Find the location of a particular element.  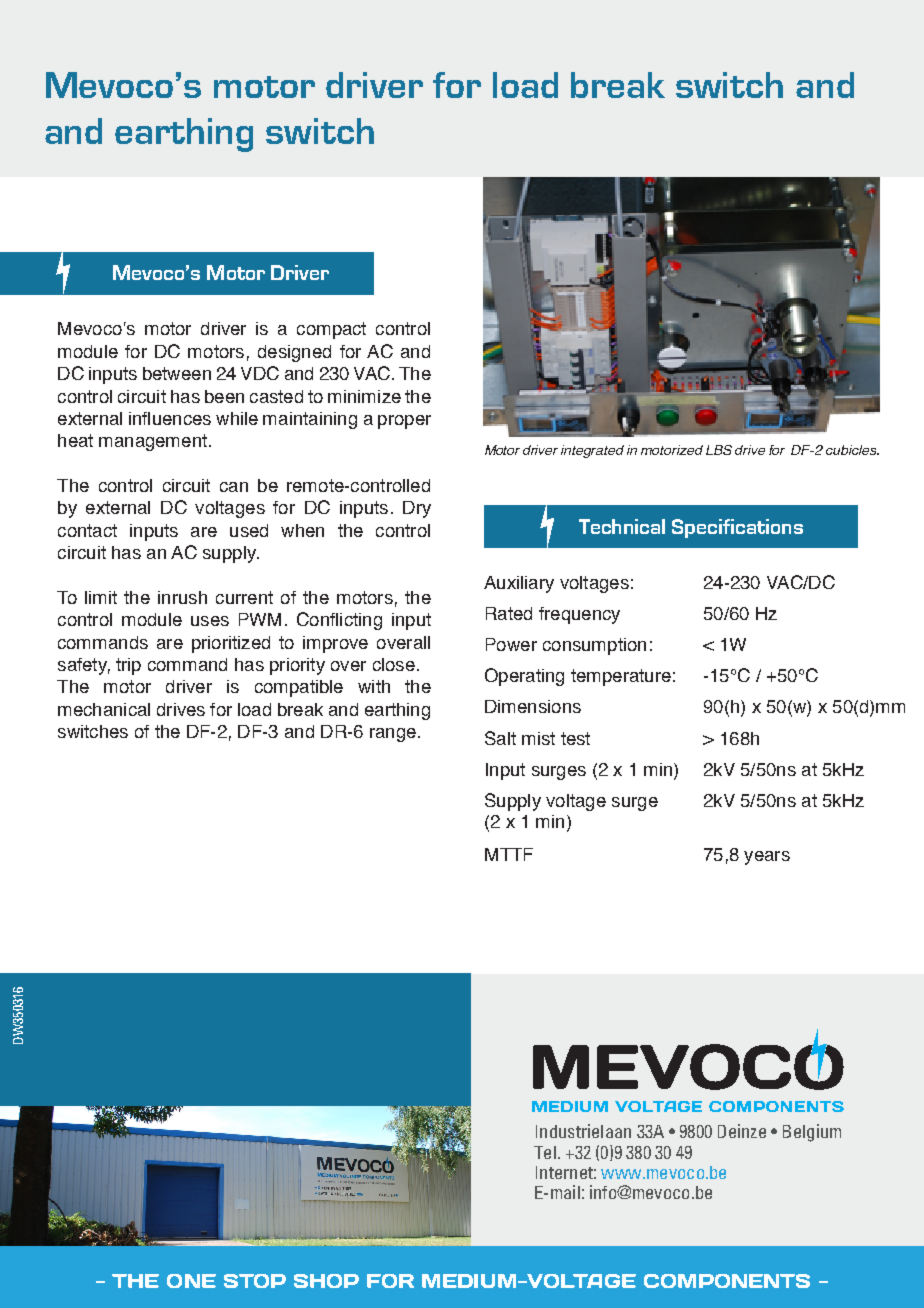

LBS is located at coordinates (719, 450).
